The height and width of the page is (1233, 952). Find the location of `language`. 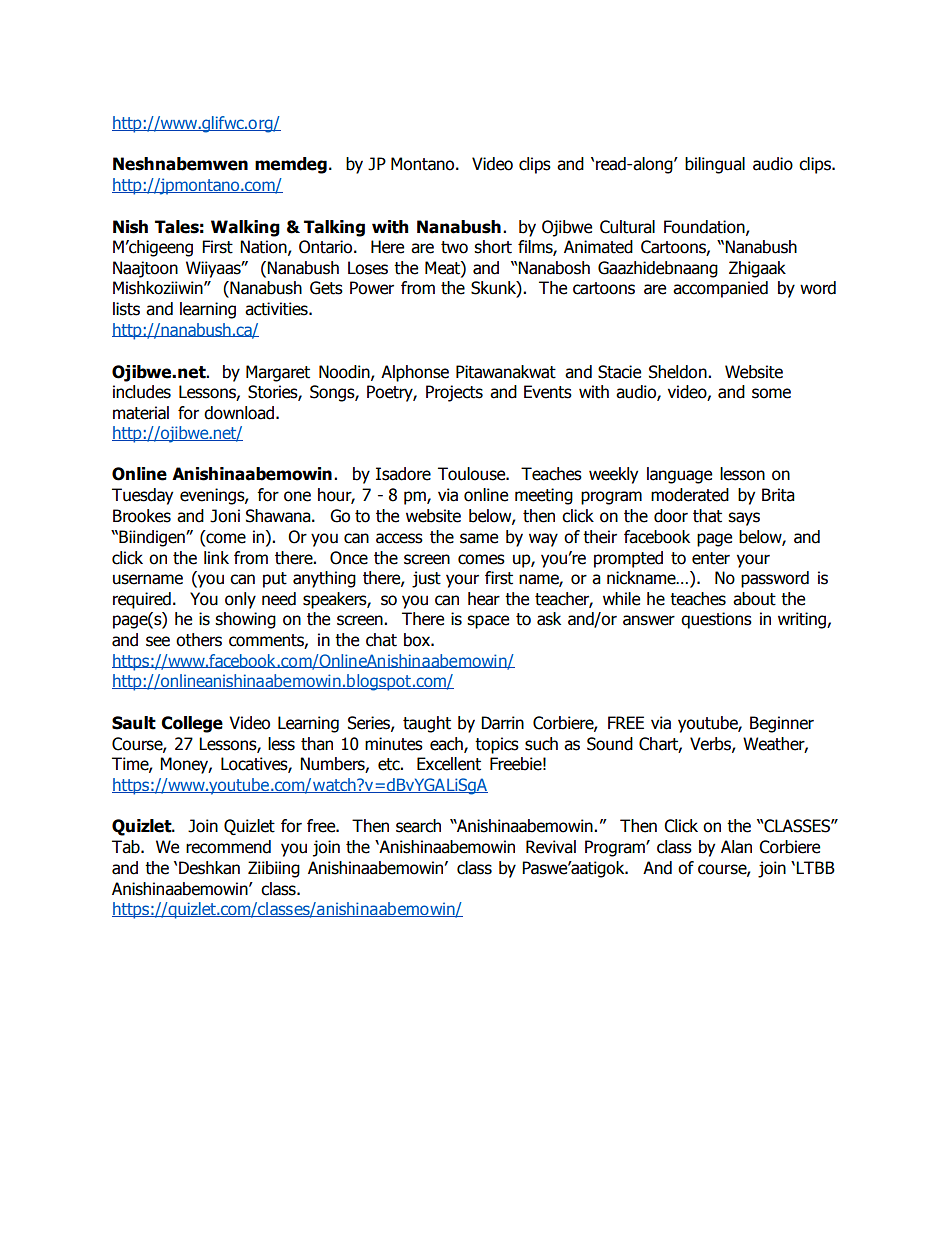

language is located at coordinates (679, 475).
